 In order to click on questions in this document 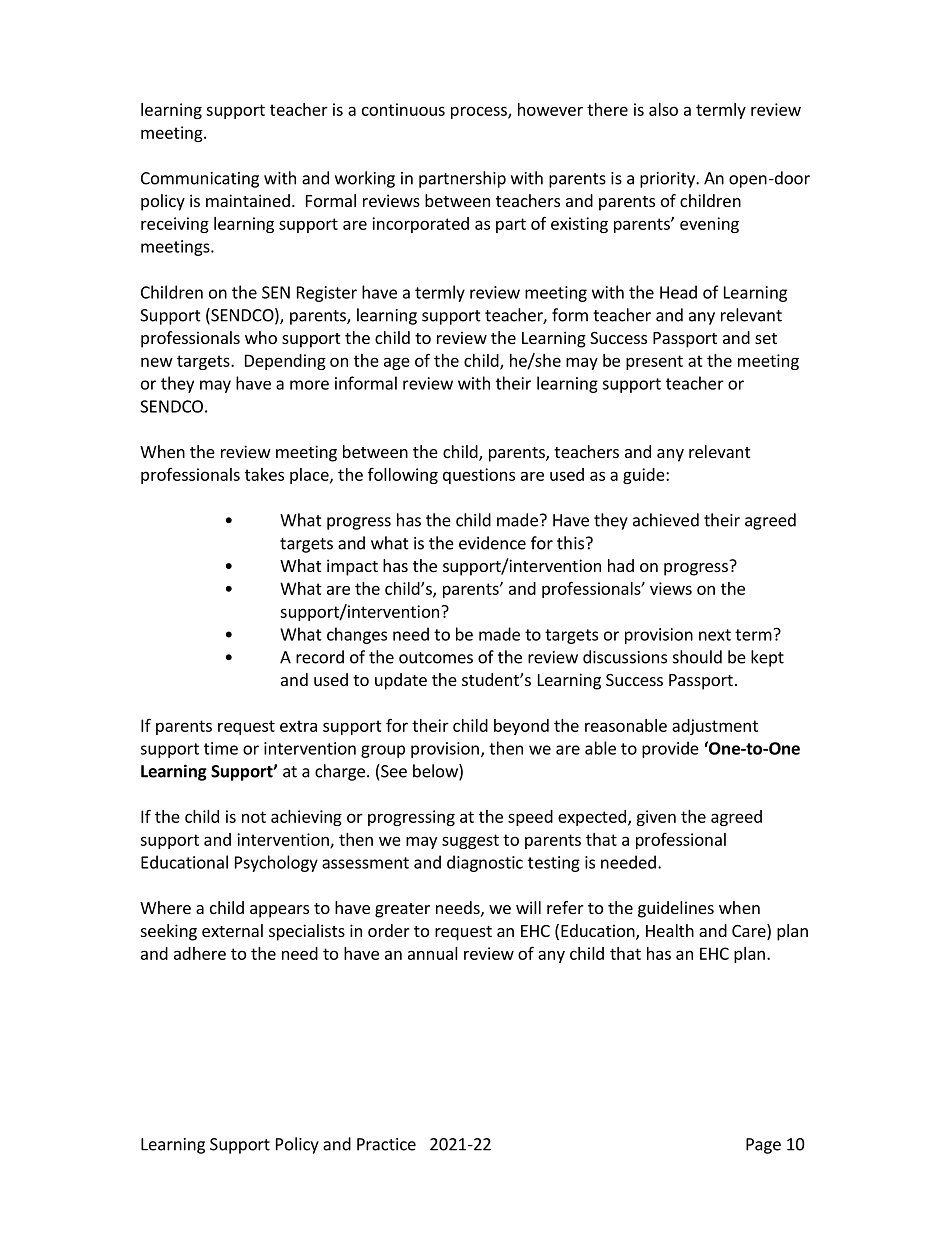, I will do `click(479, 476)`.
